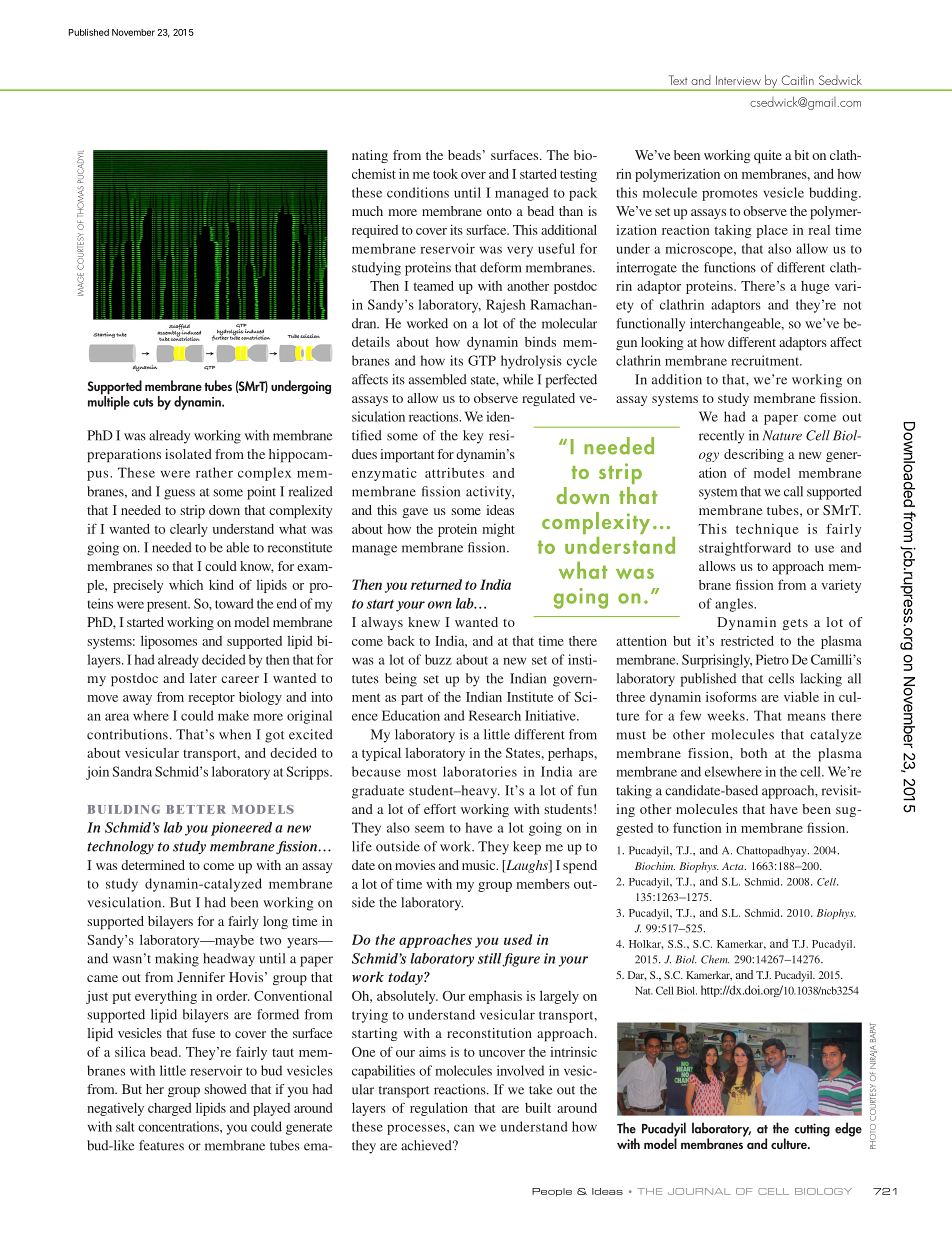 The width and height of the document is (952, 1233). Describe the element at coordinates (427, 1145) in the document. I see `achieved` at that location.
